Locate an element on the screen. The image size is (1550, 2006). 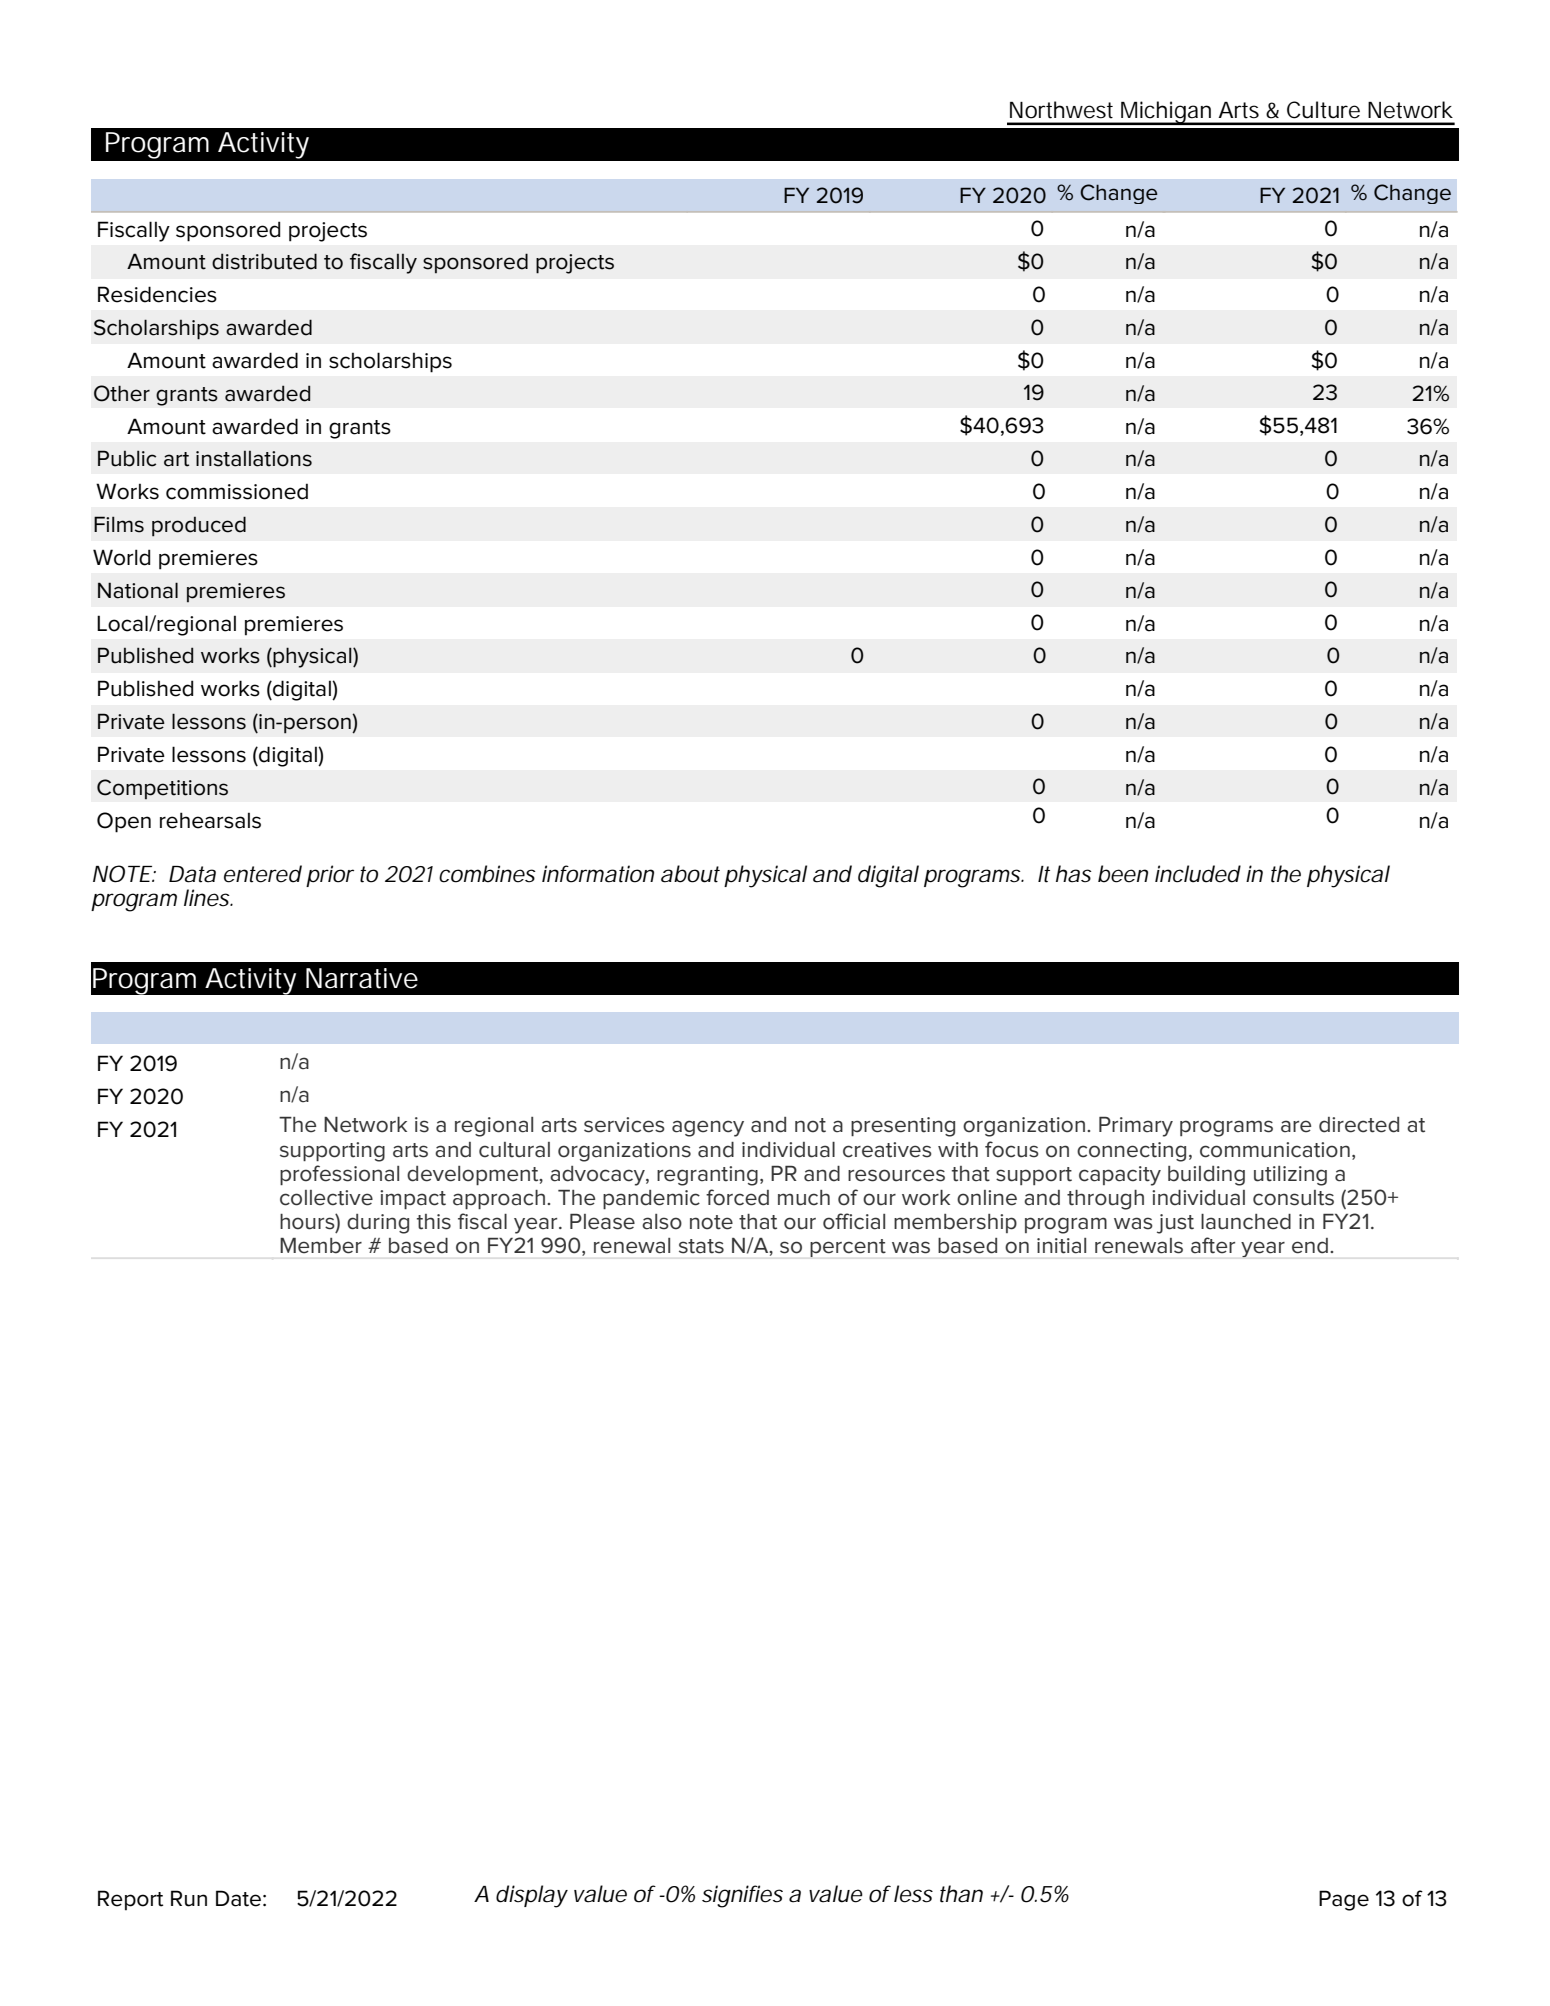
about is located at coordinates (690, 874).
